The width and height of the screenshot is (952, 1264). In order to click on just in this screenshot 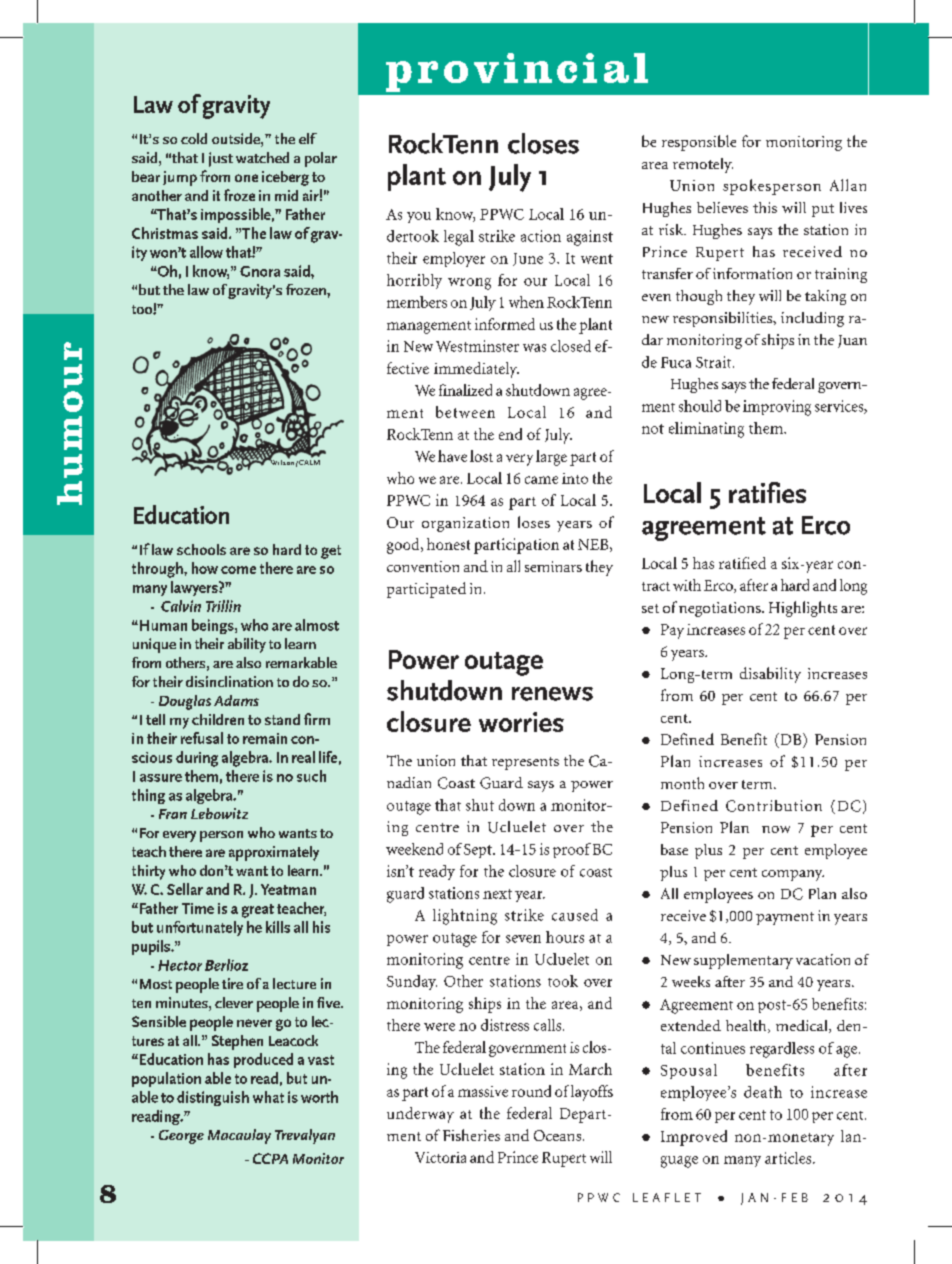, I will do `click(221, 159)`.
